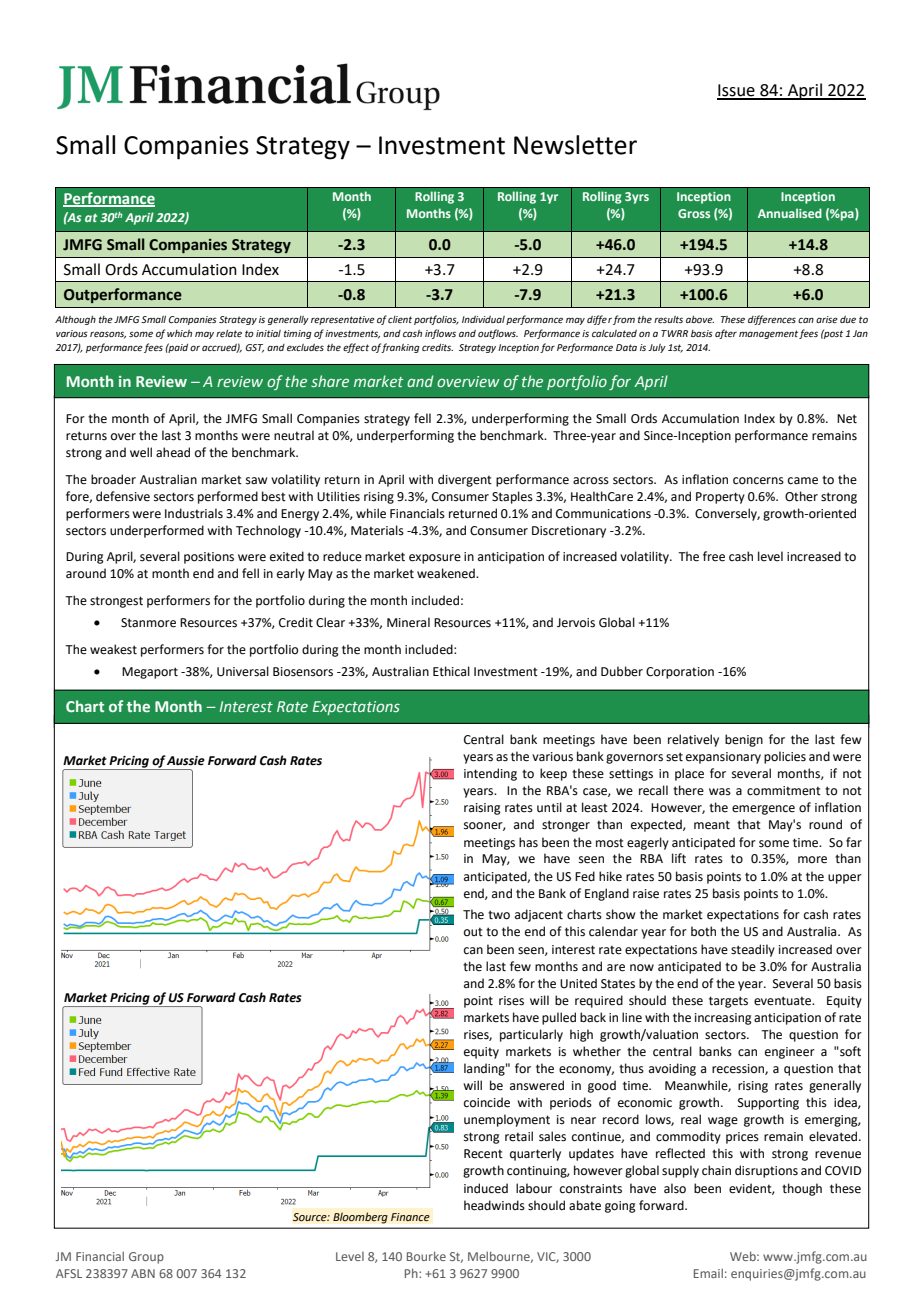  Describe the element at coordinates (146, 1258) in the screenshot. I see `Group` at that location.
